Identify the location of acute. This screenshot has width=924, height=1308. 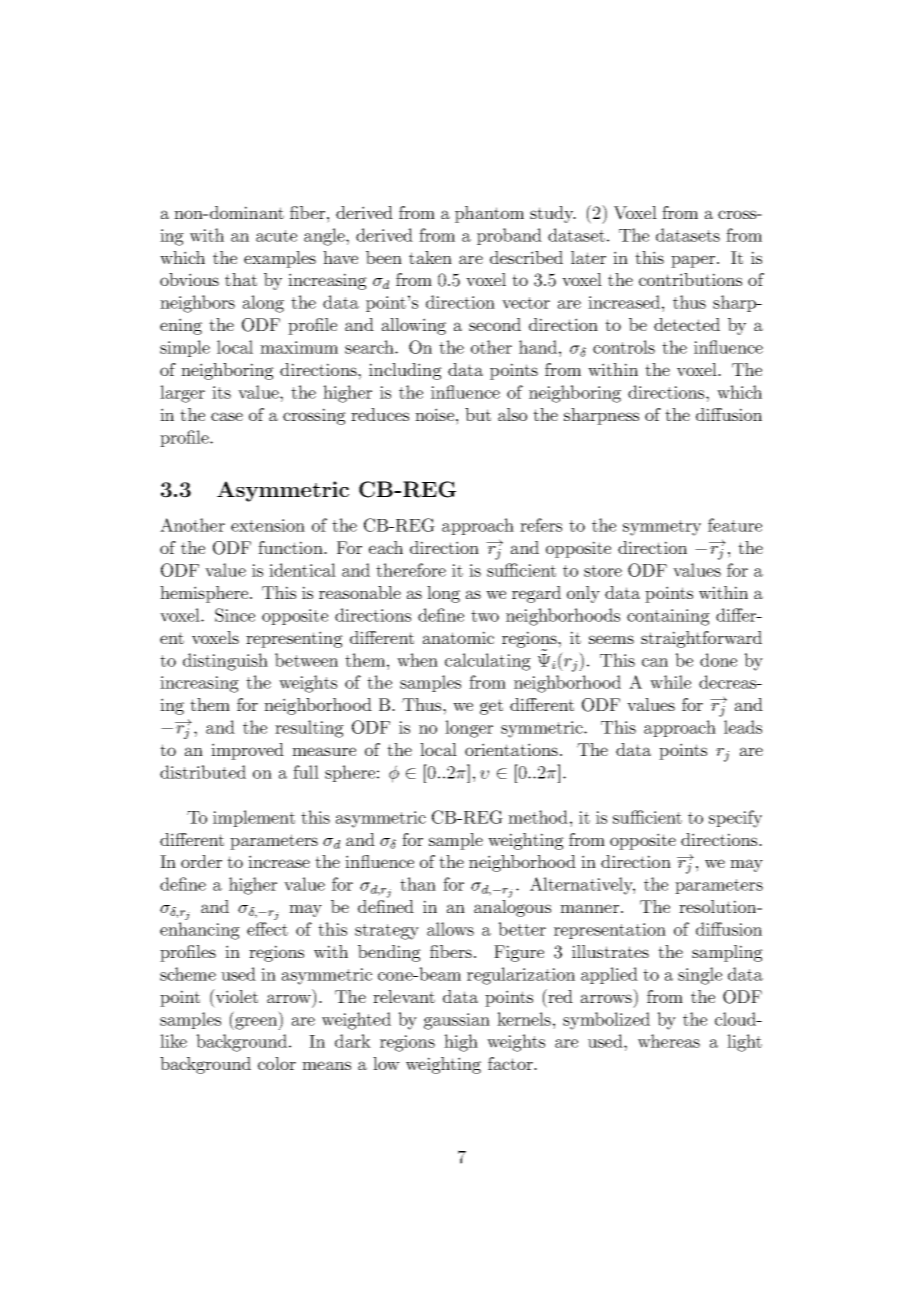
(276, 236).
